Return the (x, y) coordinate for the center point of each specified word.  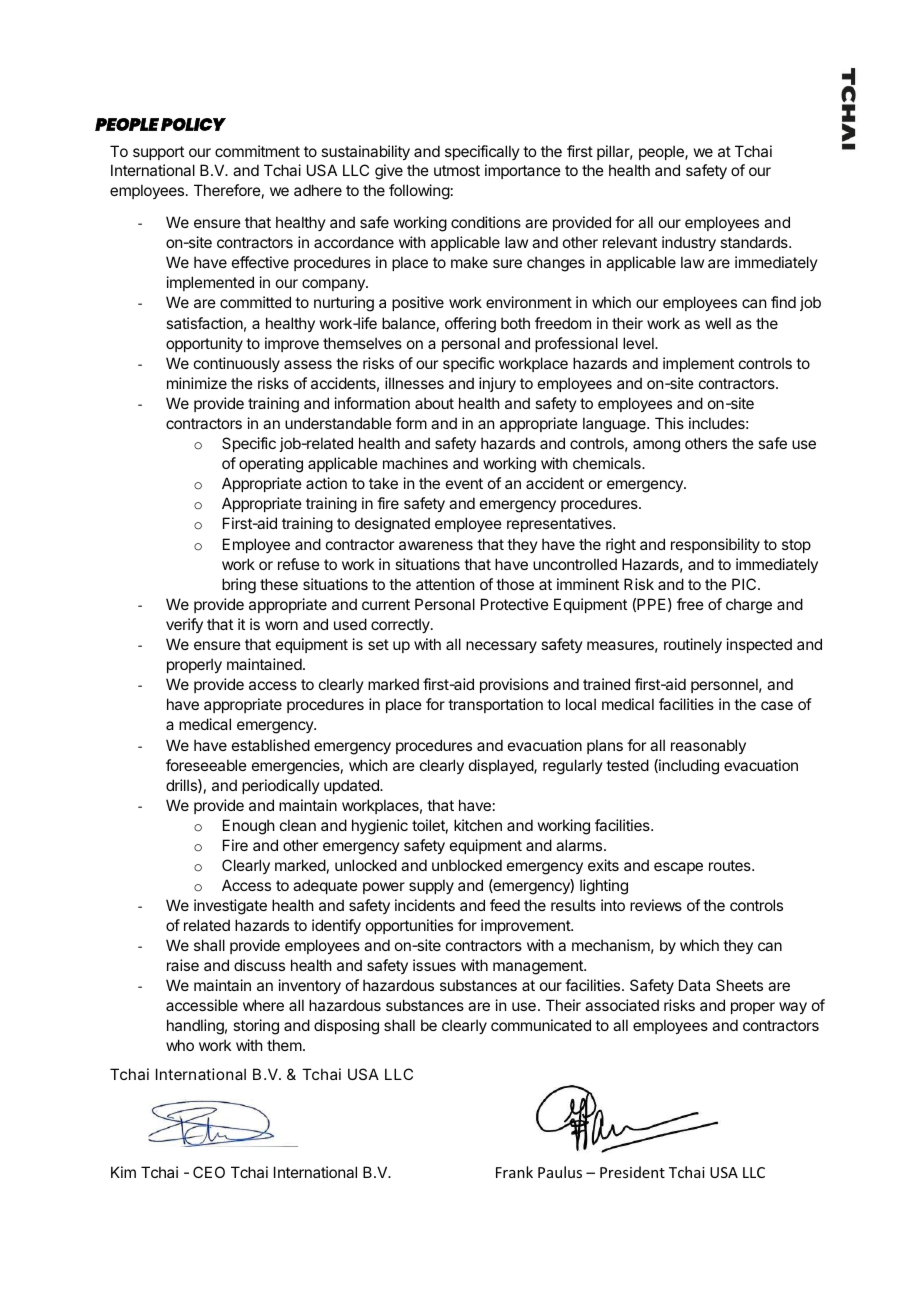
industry (689, 243)
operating (271, 465)
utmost (457, 170)
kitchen (478, 825)
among (656, 446)
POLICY (193, 124)
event (464, 483)
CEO (209, 1172)
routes (731, 865)
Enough (249, 827)
